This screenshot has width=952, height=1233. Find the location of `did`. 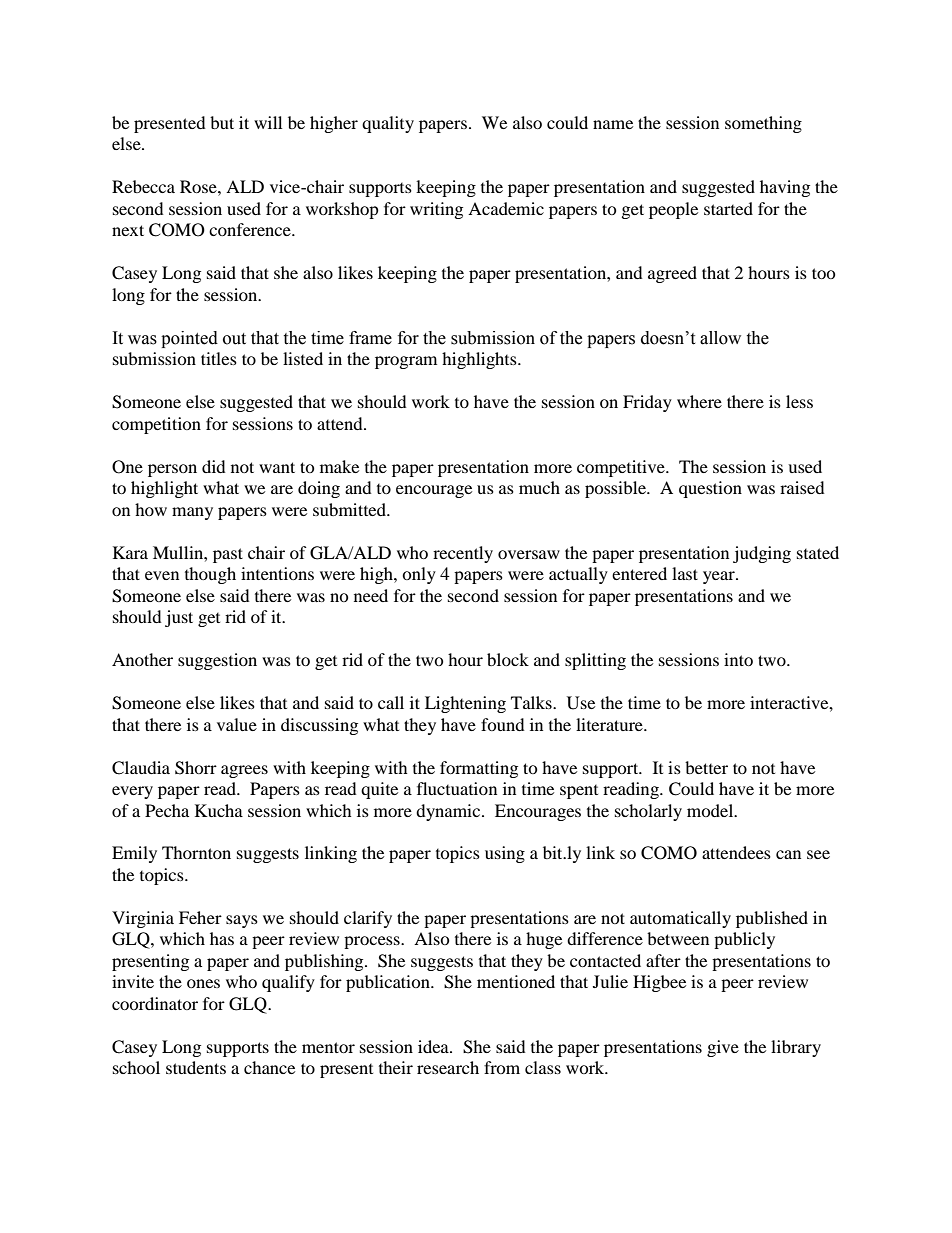

did is located at coordinates (214, 466).
